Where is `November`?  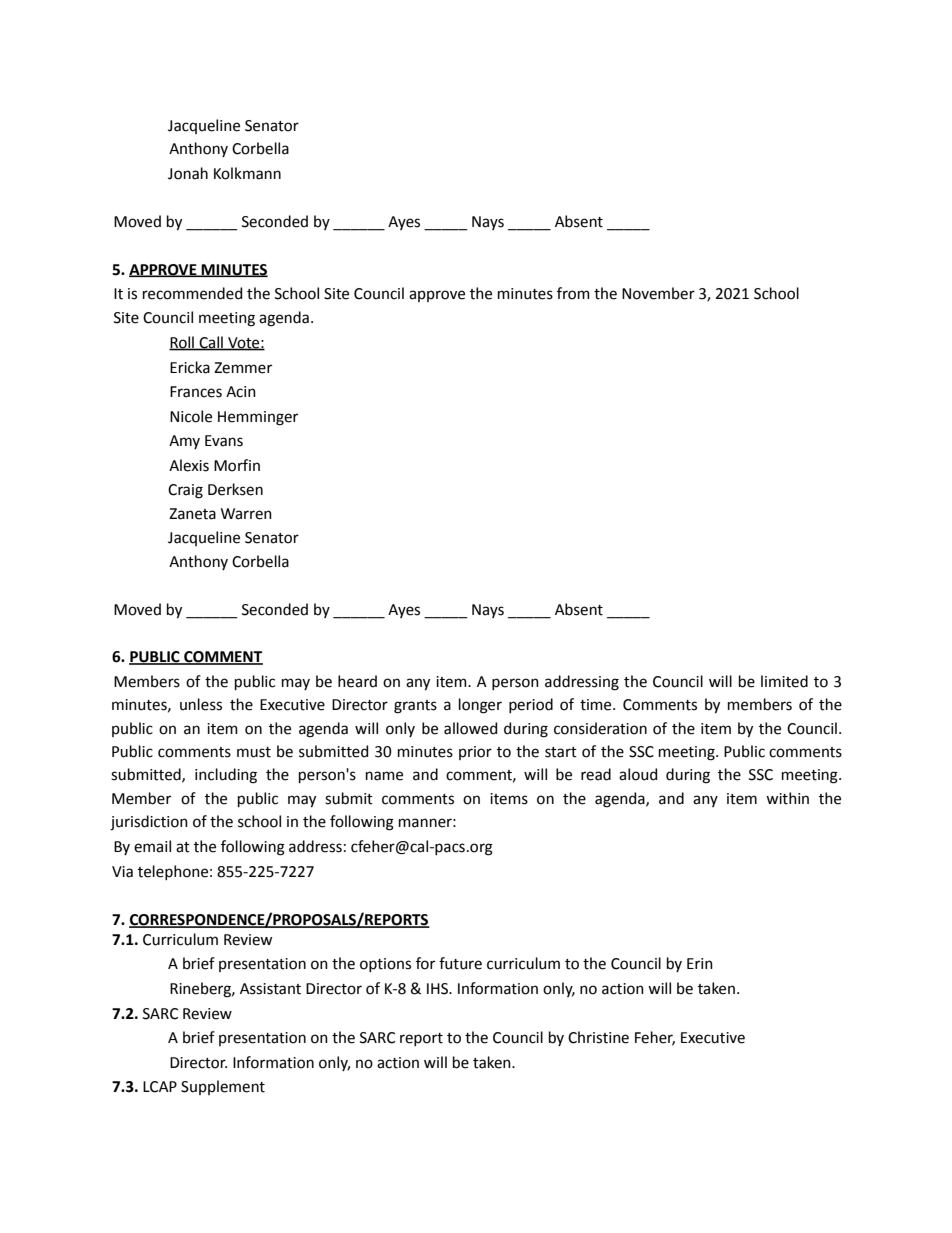
November is located at coordinates (658, 293).
